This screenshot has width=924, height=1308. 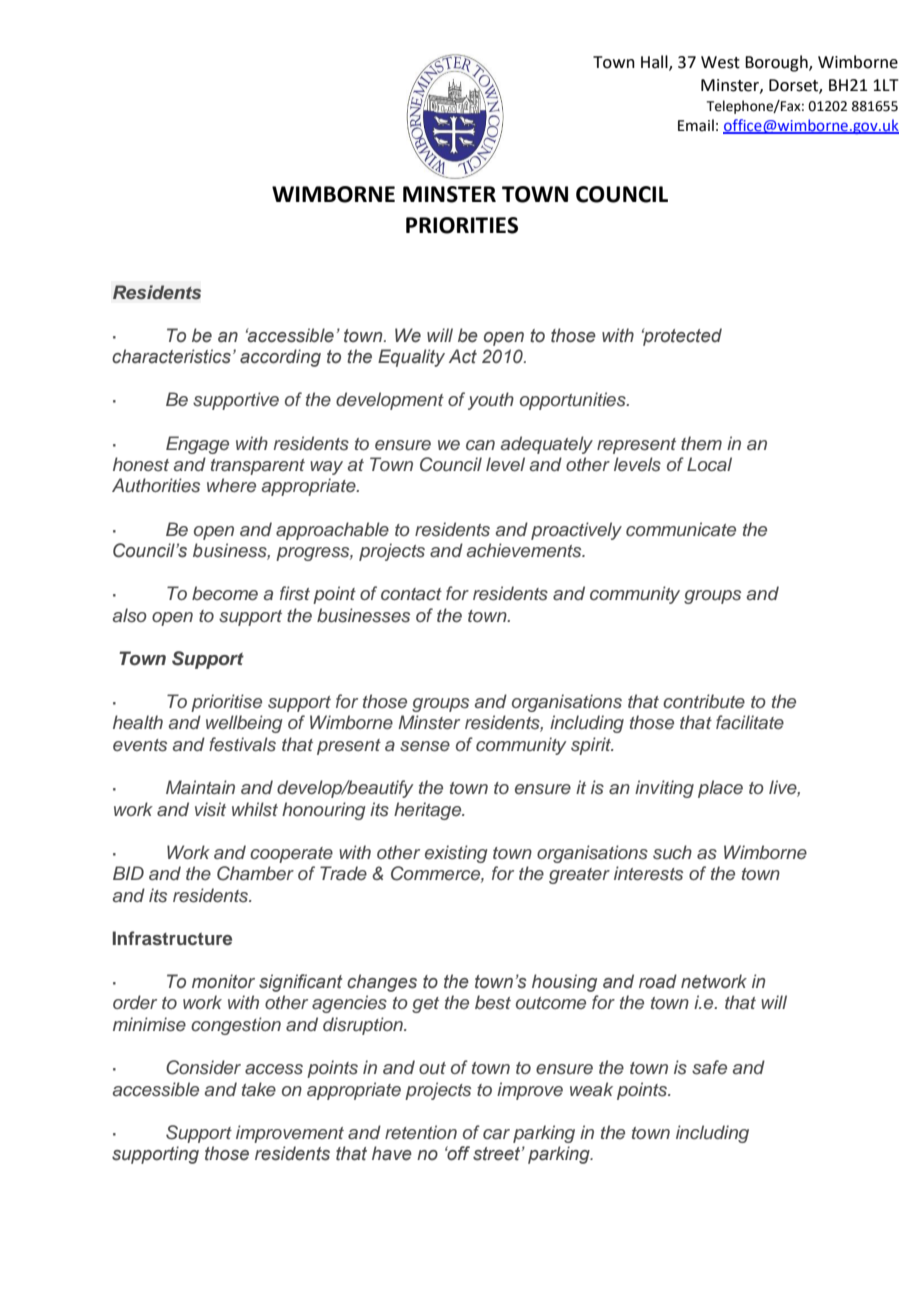 What do you see at coordinates (655, 63) in the screenshot?
I see `Hall` at bounding box center [655, 63].
